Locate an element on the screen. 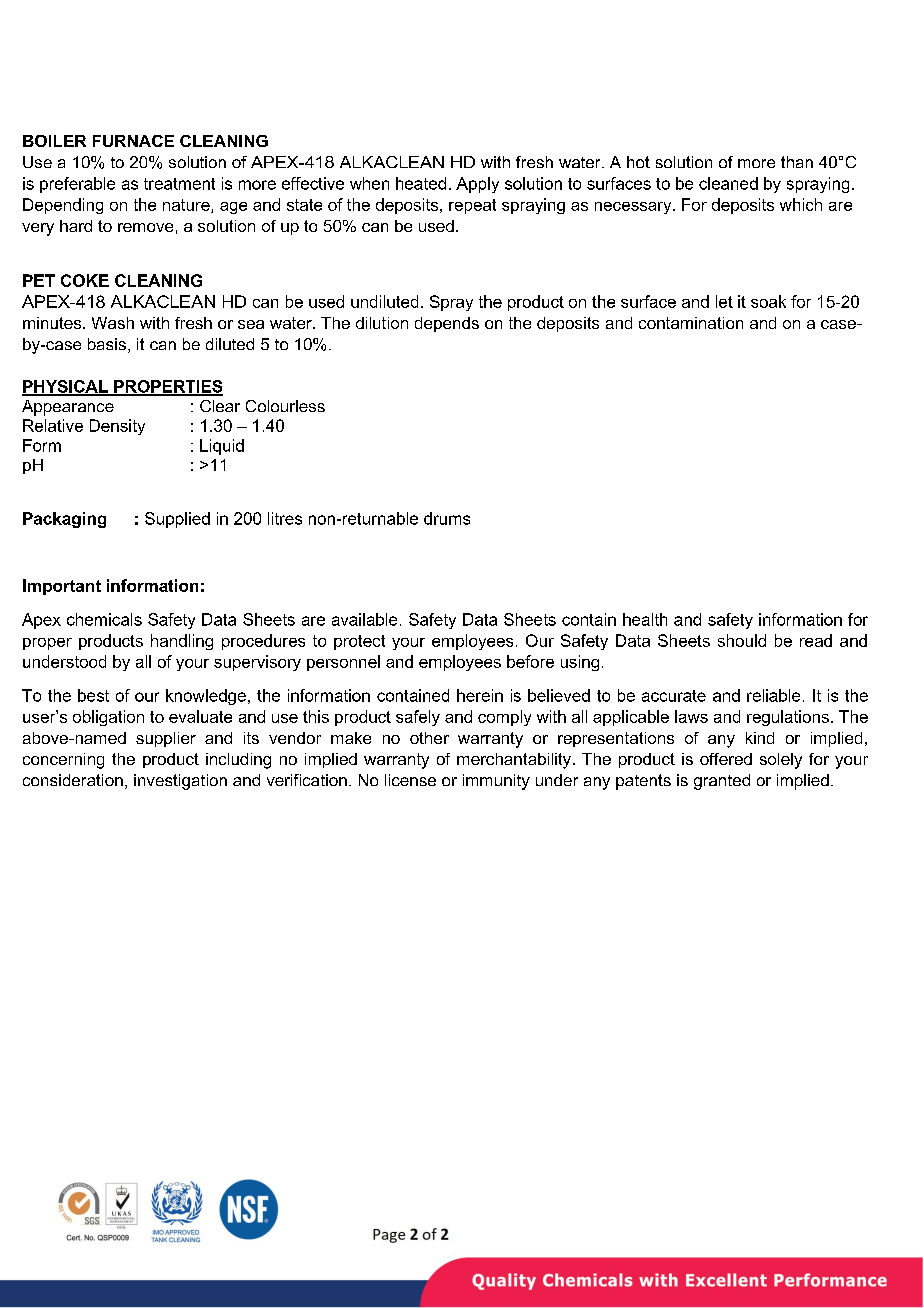  health is located at coordinates (645, 619).
